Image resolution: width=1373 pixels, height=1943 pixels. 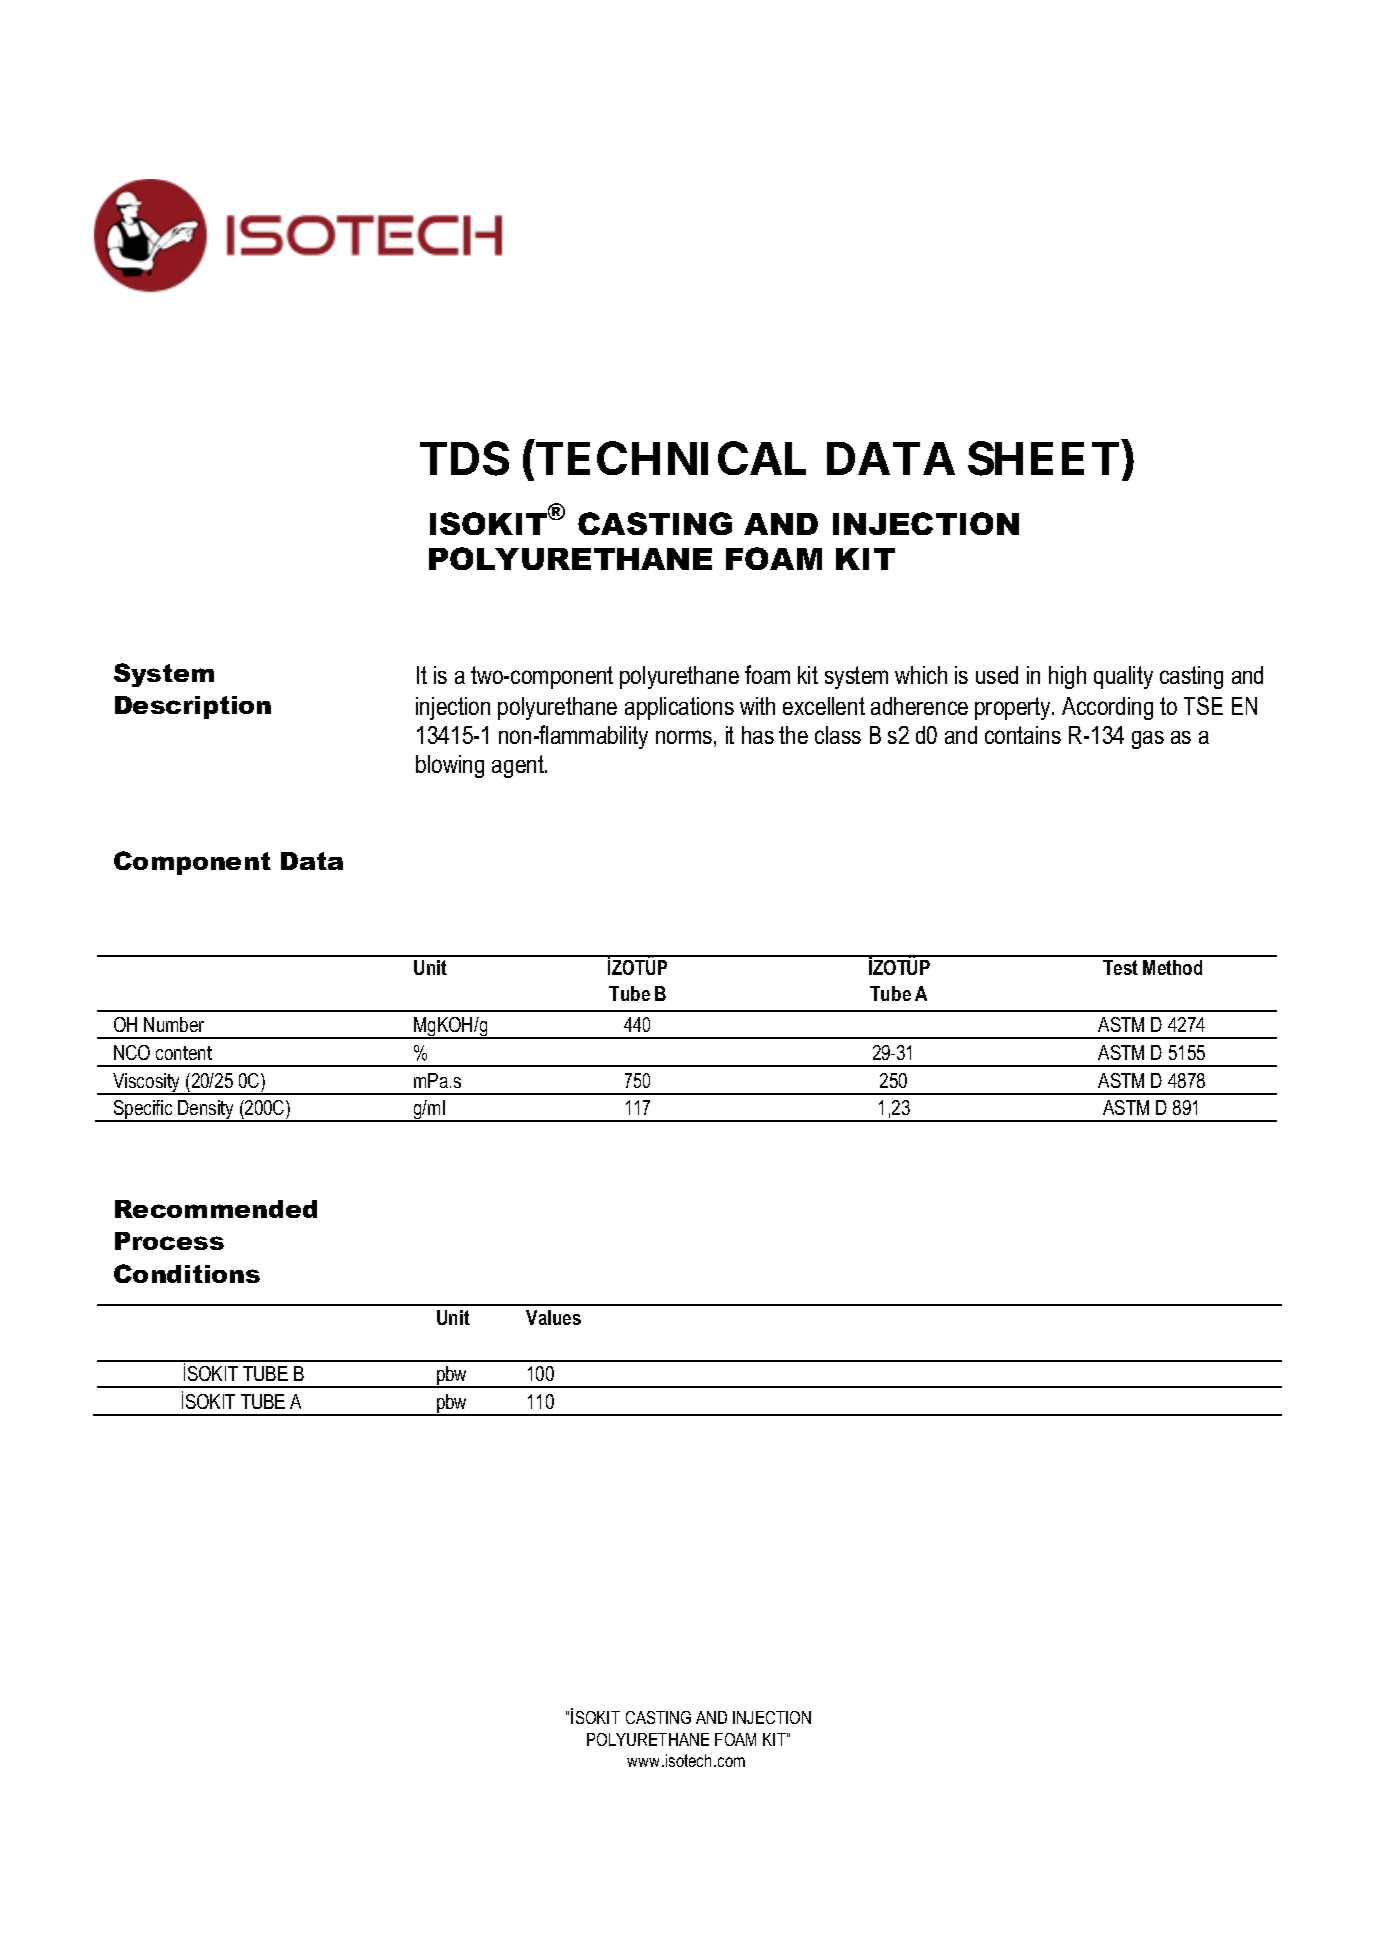 What do you see at coordinates (184, 1053) in the screenshot?
I see `content` at bounding box center [184, 1053].
